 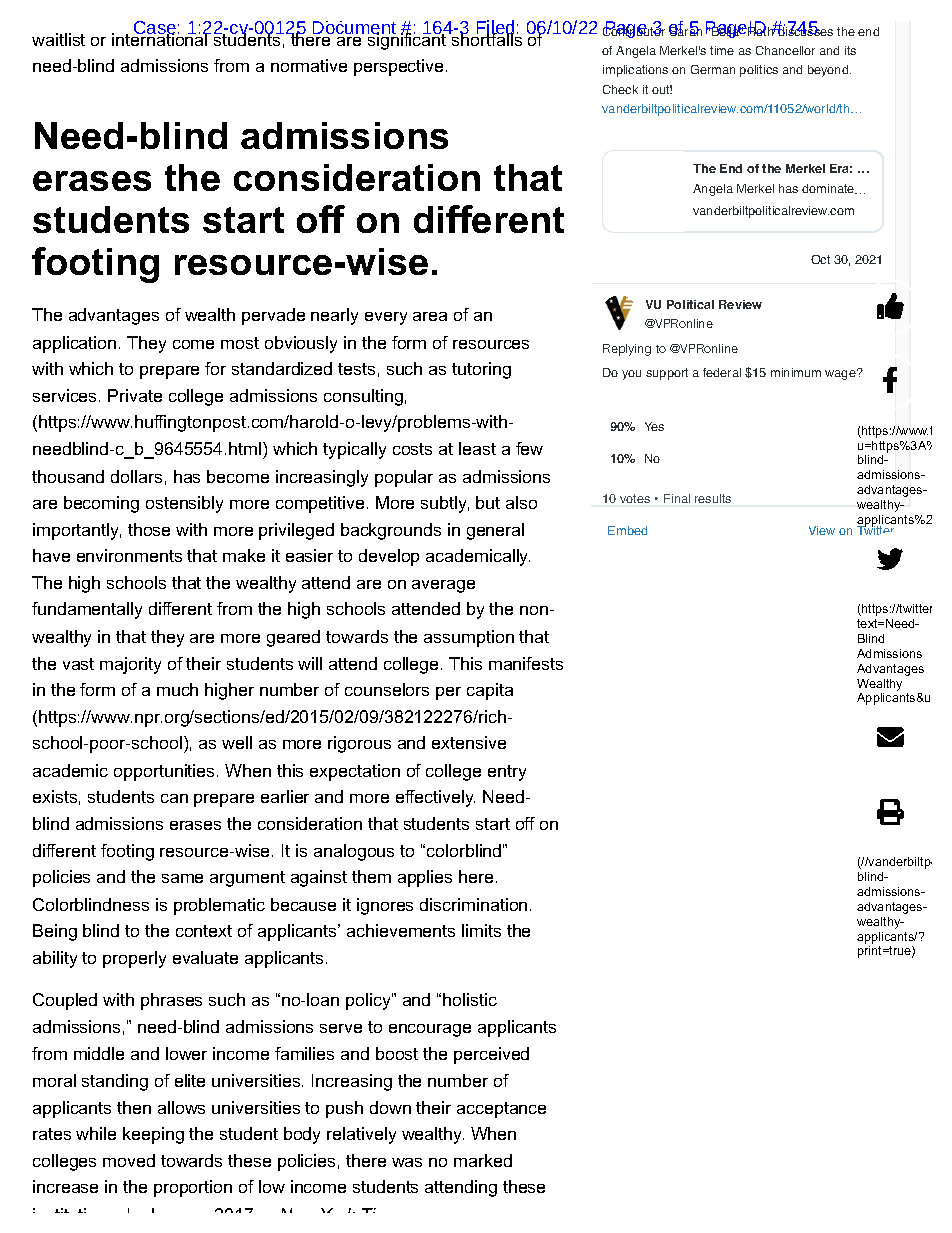 What do you see at coordinates (722, 372) in the document?
I see `federal` at bounding box center [722, 372].
